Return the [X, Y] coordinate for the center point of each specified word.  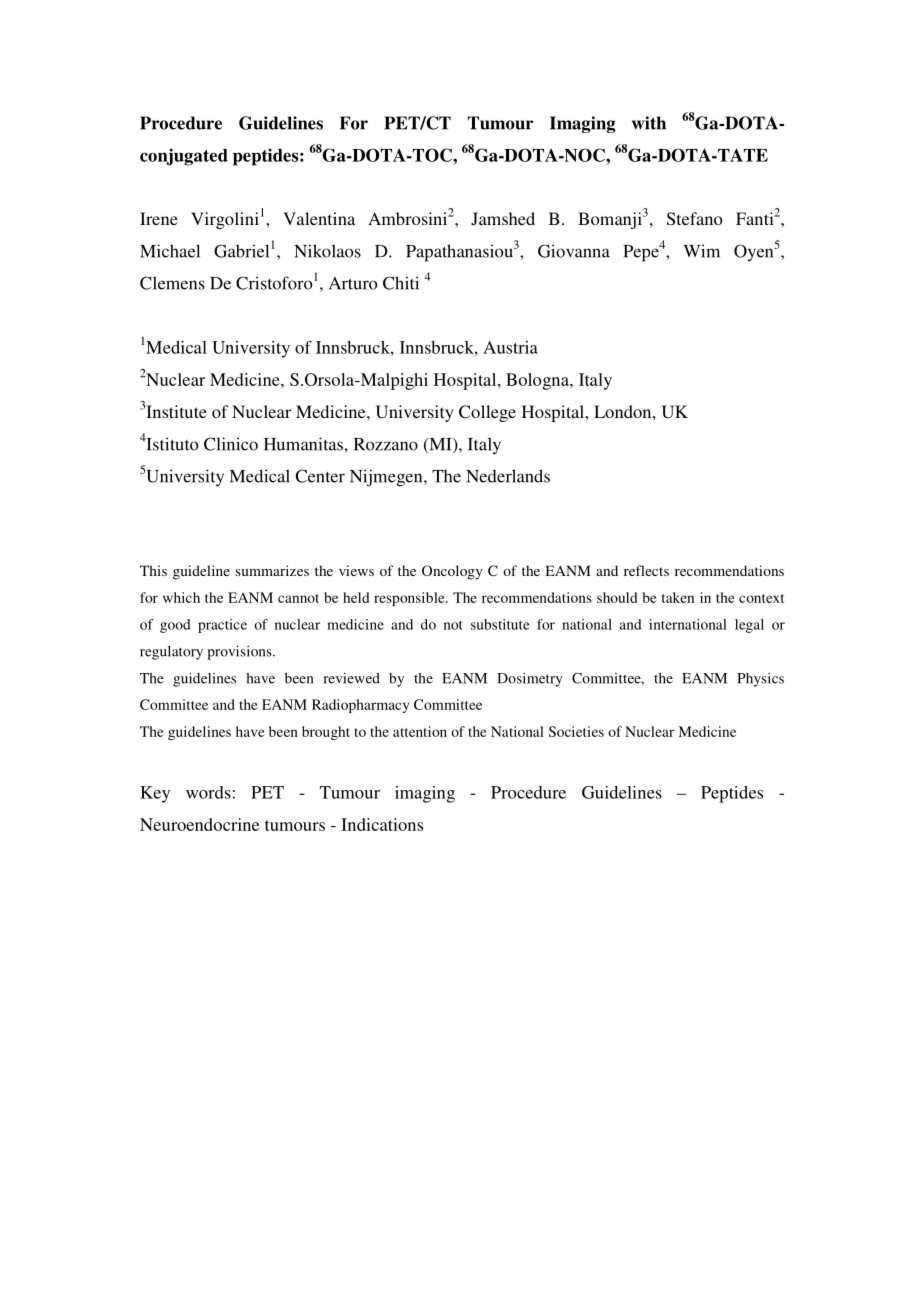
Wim [701, 251]
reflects [646, 570]
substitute [500, 624]
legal [749, 626]
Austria [510, 347]
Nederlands [508, 476]
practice [222, 626]
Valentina [319, 218]
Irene [159, 218]
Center [320, 476]
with [649, 123]
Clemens [172, 283]
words [208, 792]
